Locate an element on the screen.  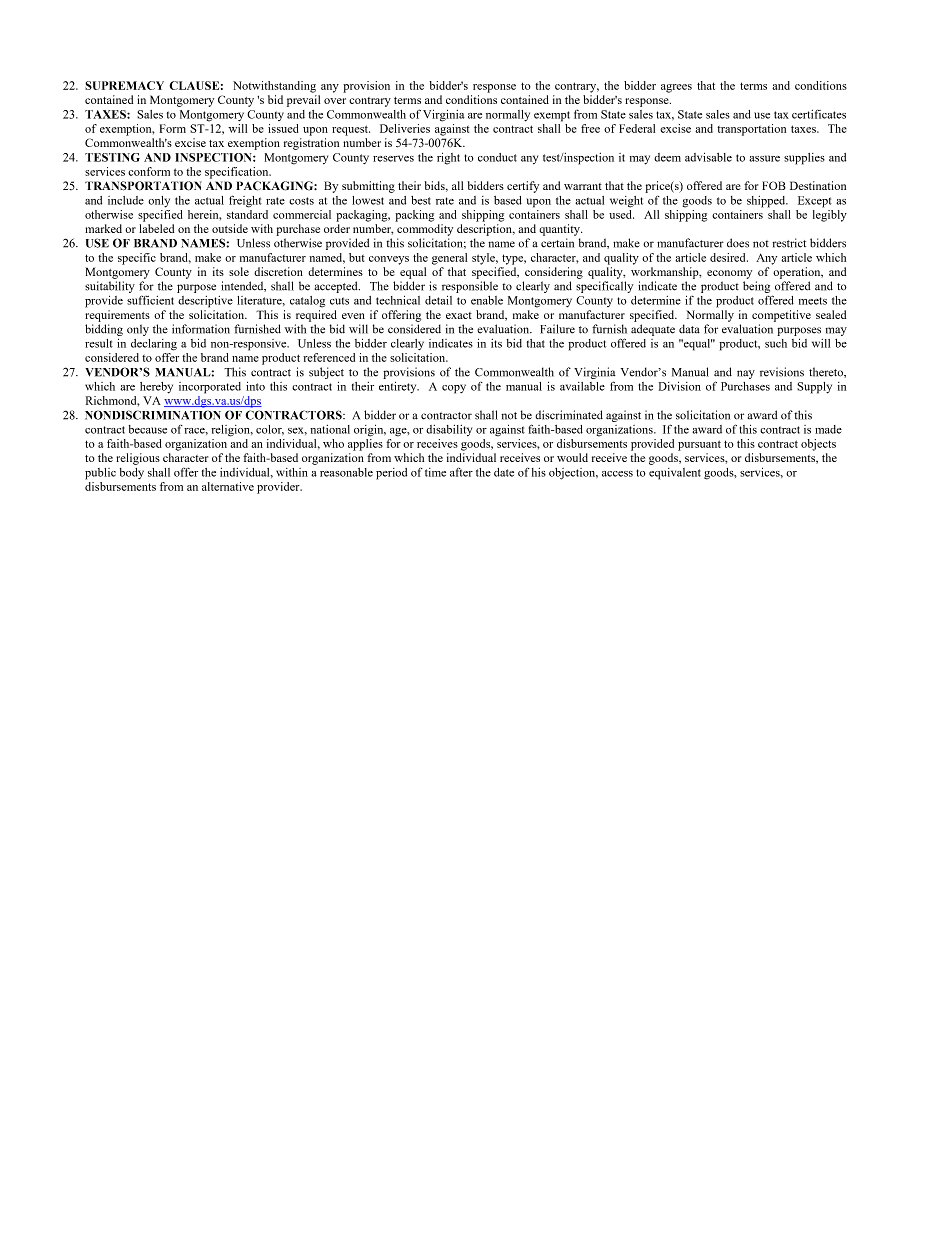
description is located at coordinates (486, 230).
